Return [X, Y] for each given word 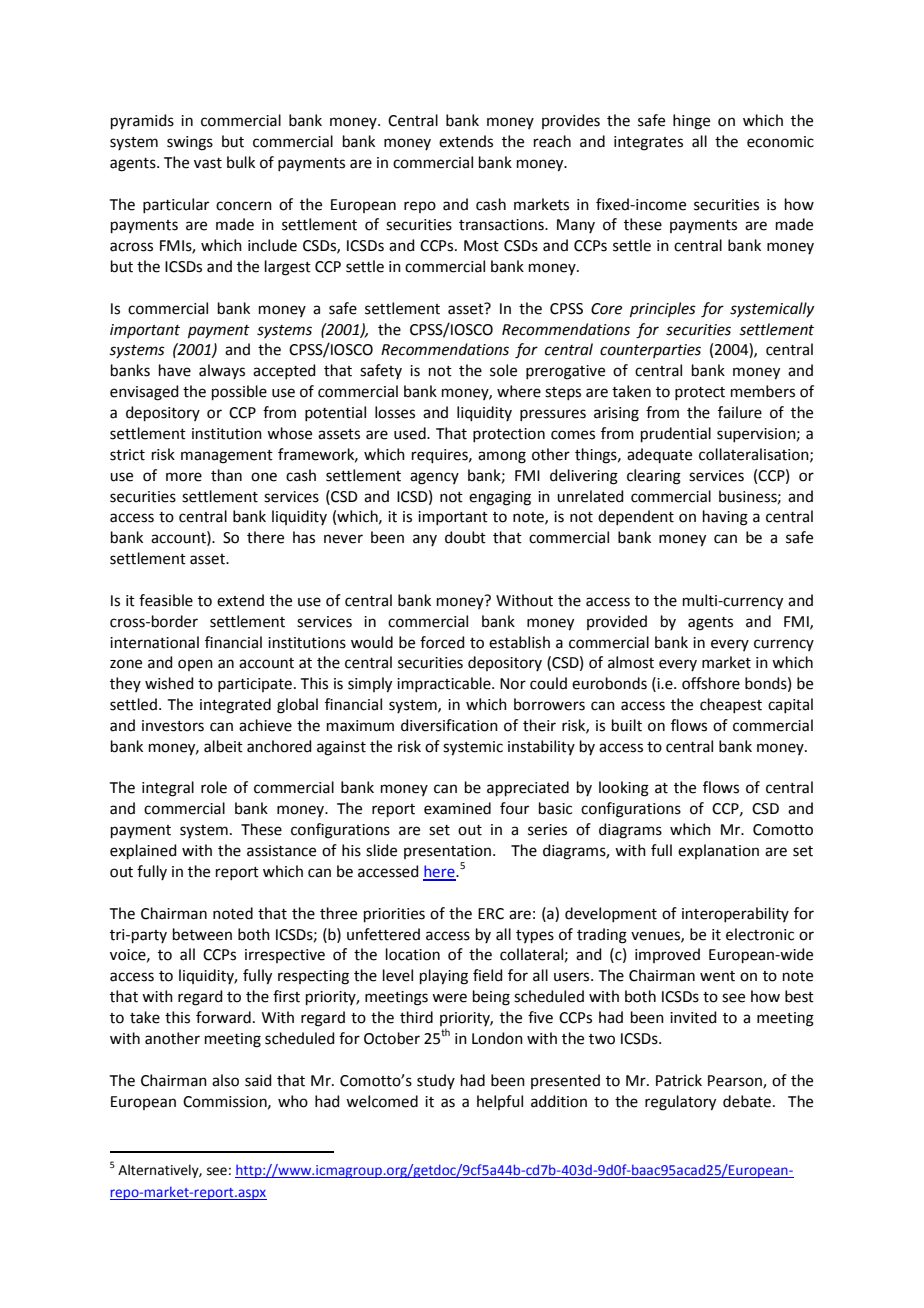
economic [780, 142]
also [225, 1080]
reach [552, 141]
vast [208, 163]
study [436, 1081]
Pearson [736, 1081]
